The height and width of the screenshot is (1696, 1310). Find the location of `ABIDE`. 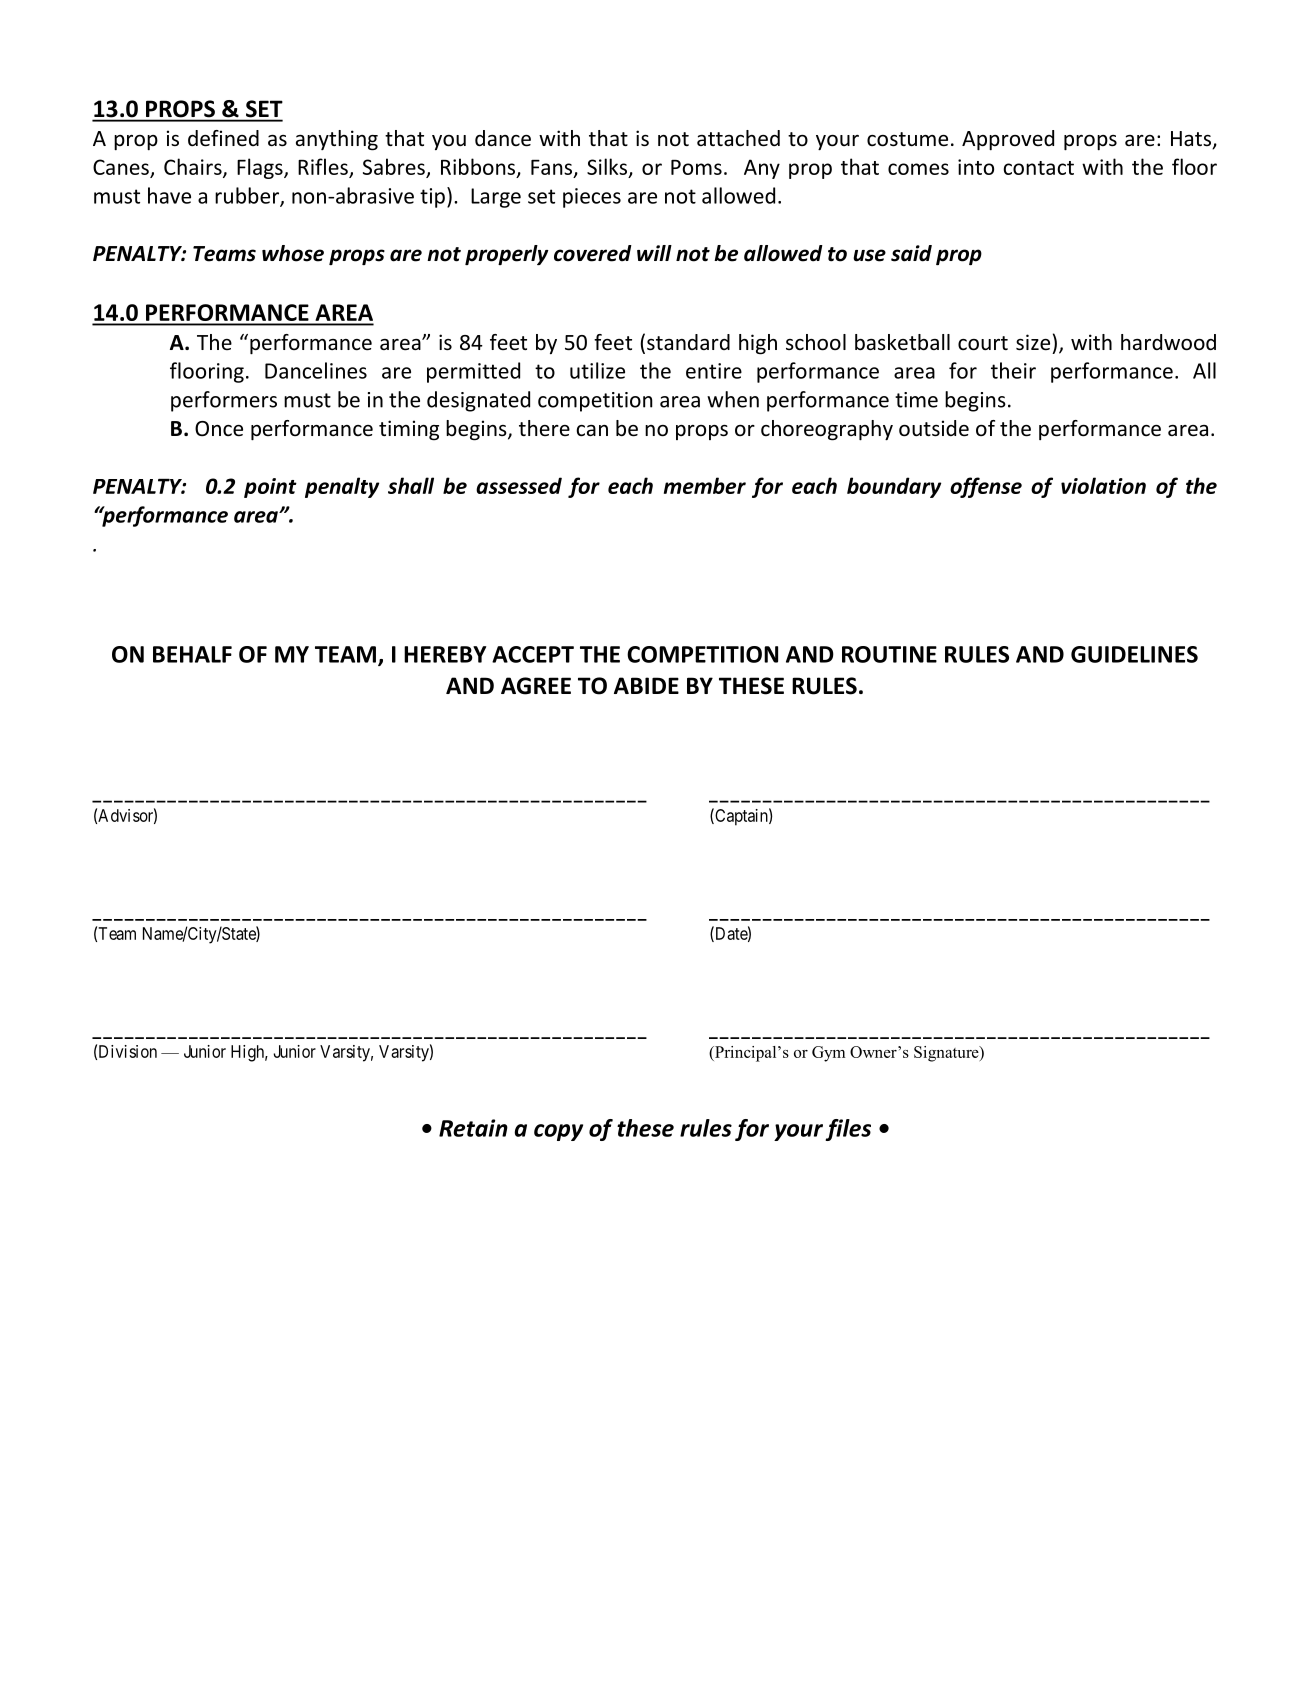

ABIDE is located at coordinates (646, 685).
